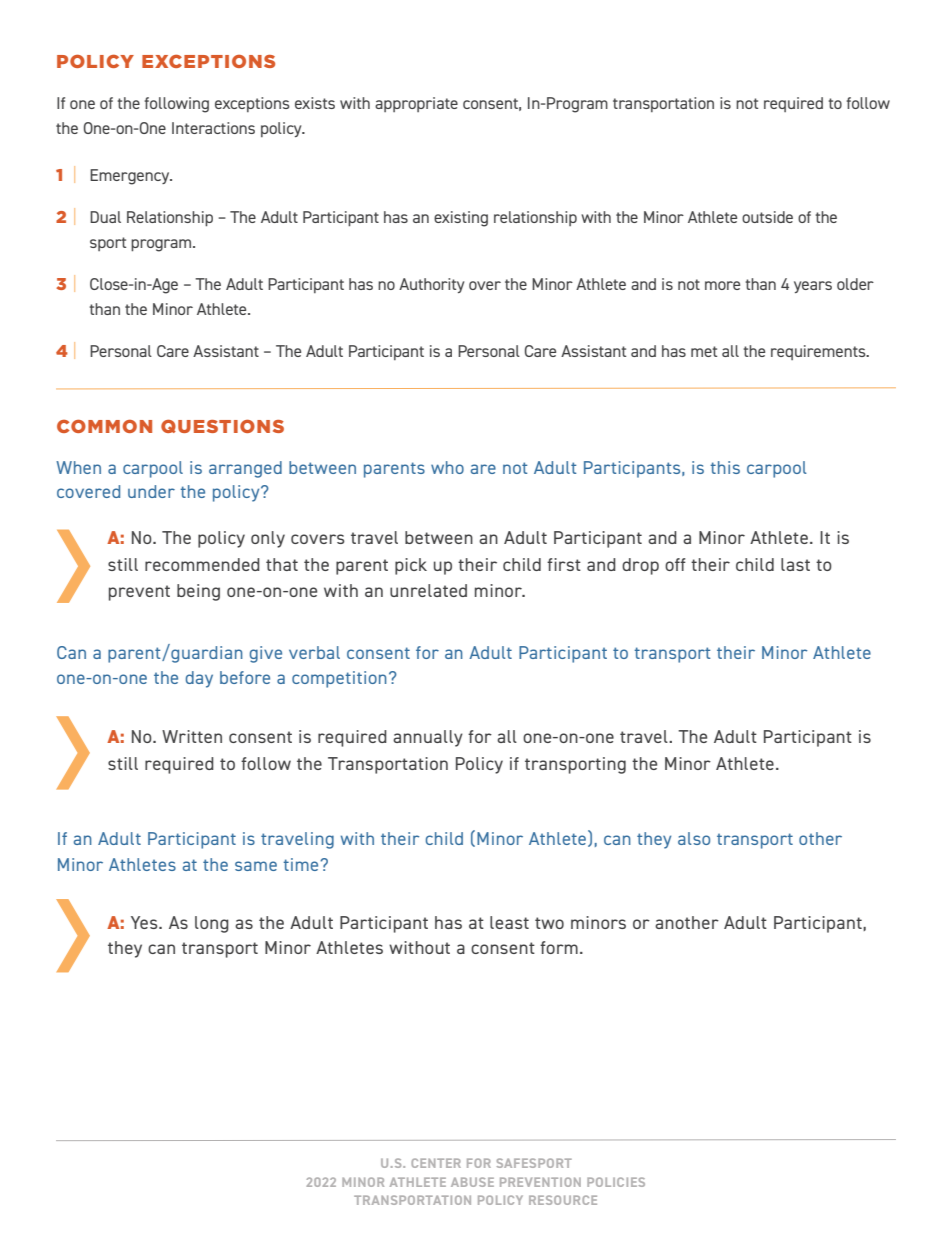 The image size is (952, 1233). I want to click on annually, so click(428, 738).
